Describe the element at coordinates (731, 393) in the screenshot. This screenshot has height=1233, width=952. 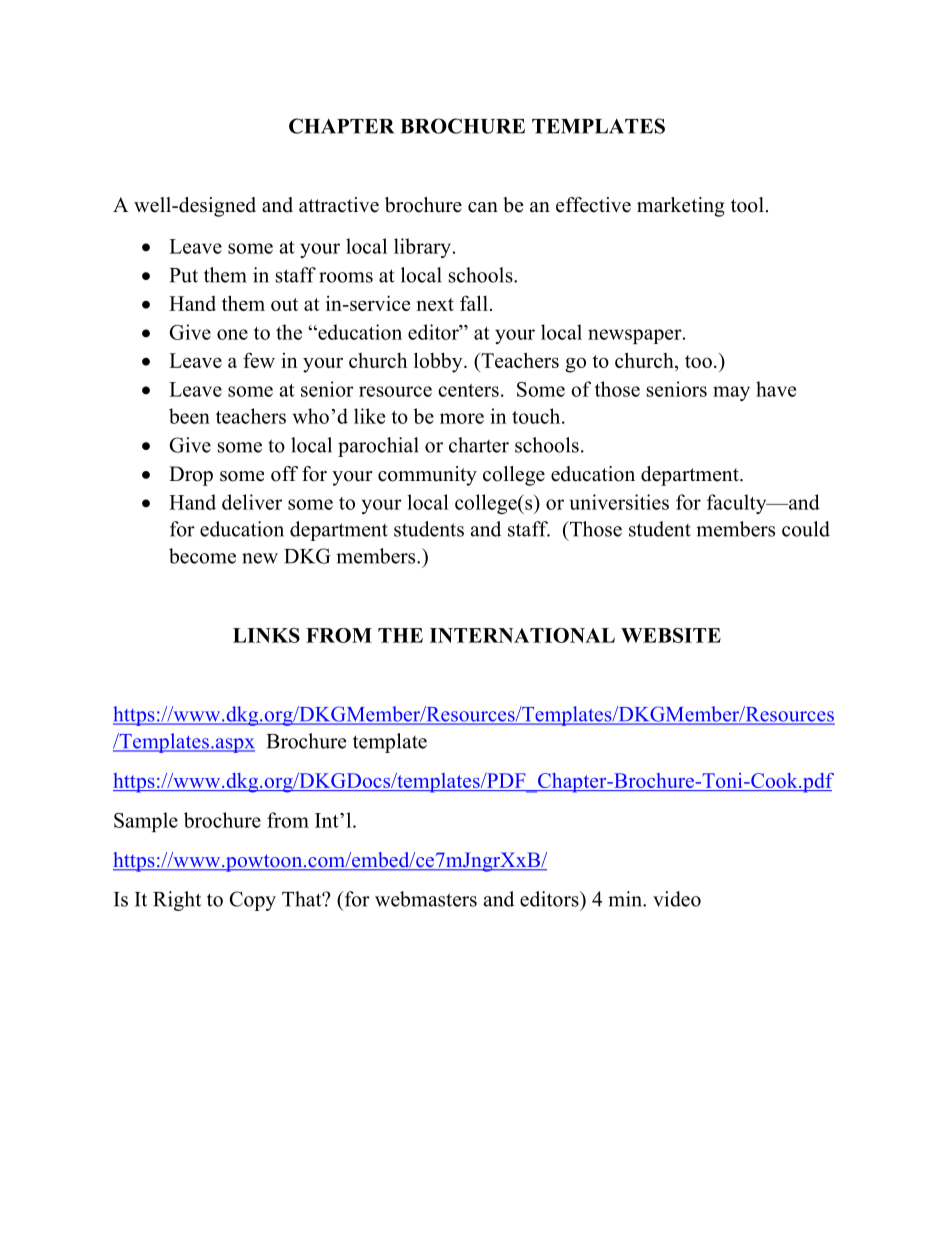
I see `may` at that location.
